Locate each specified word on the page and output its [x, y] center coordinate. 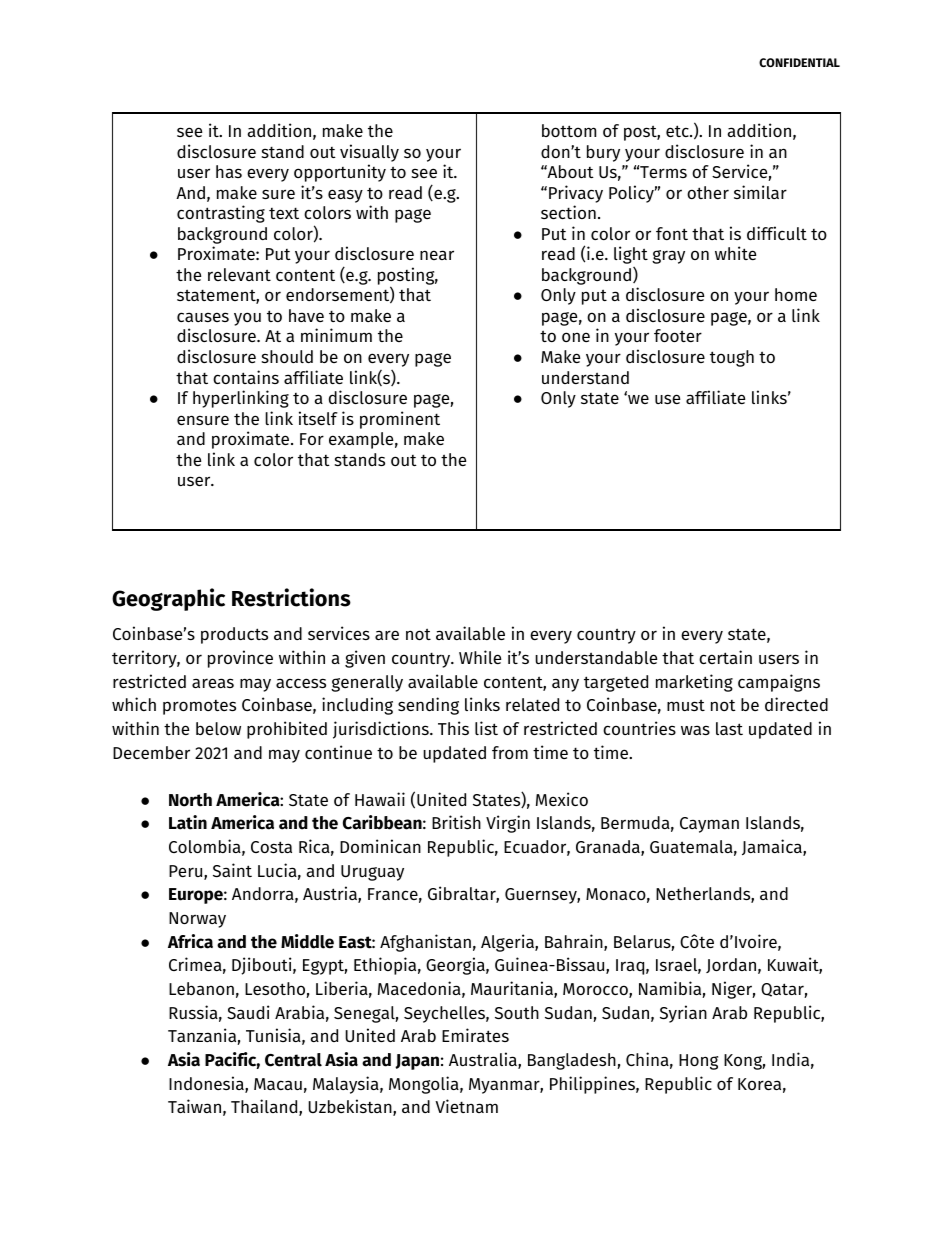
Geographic [168, 599]
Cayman [709, 825]
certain [725, 657]
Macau [278, 1084]
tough [732, 358]
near [437, 255]
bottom [569, 130]
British [456, 822]
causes [203, 317]
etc [678, 131]
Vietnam [466, 1106]
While [480, 657]
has [229, 171]
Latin [188, 822]
